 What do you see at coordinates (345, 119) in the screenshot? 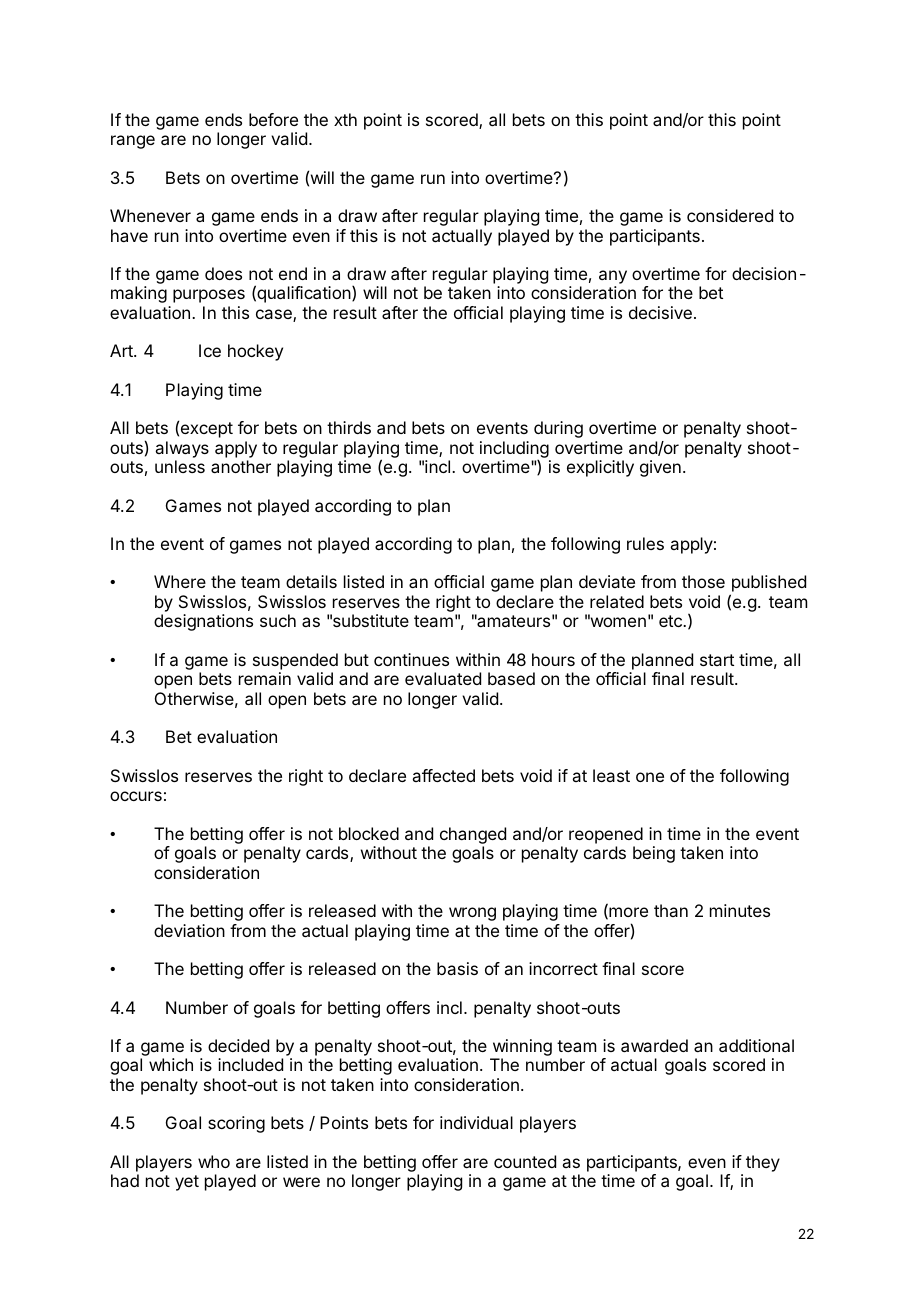
I see `xth` at bounding box center [345, 119].
